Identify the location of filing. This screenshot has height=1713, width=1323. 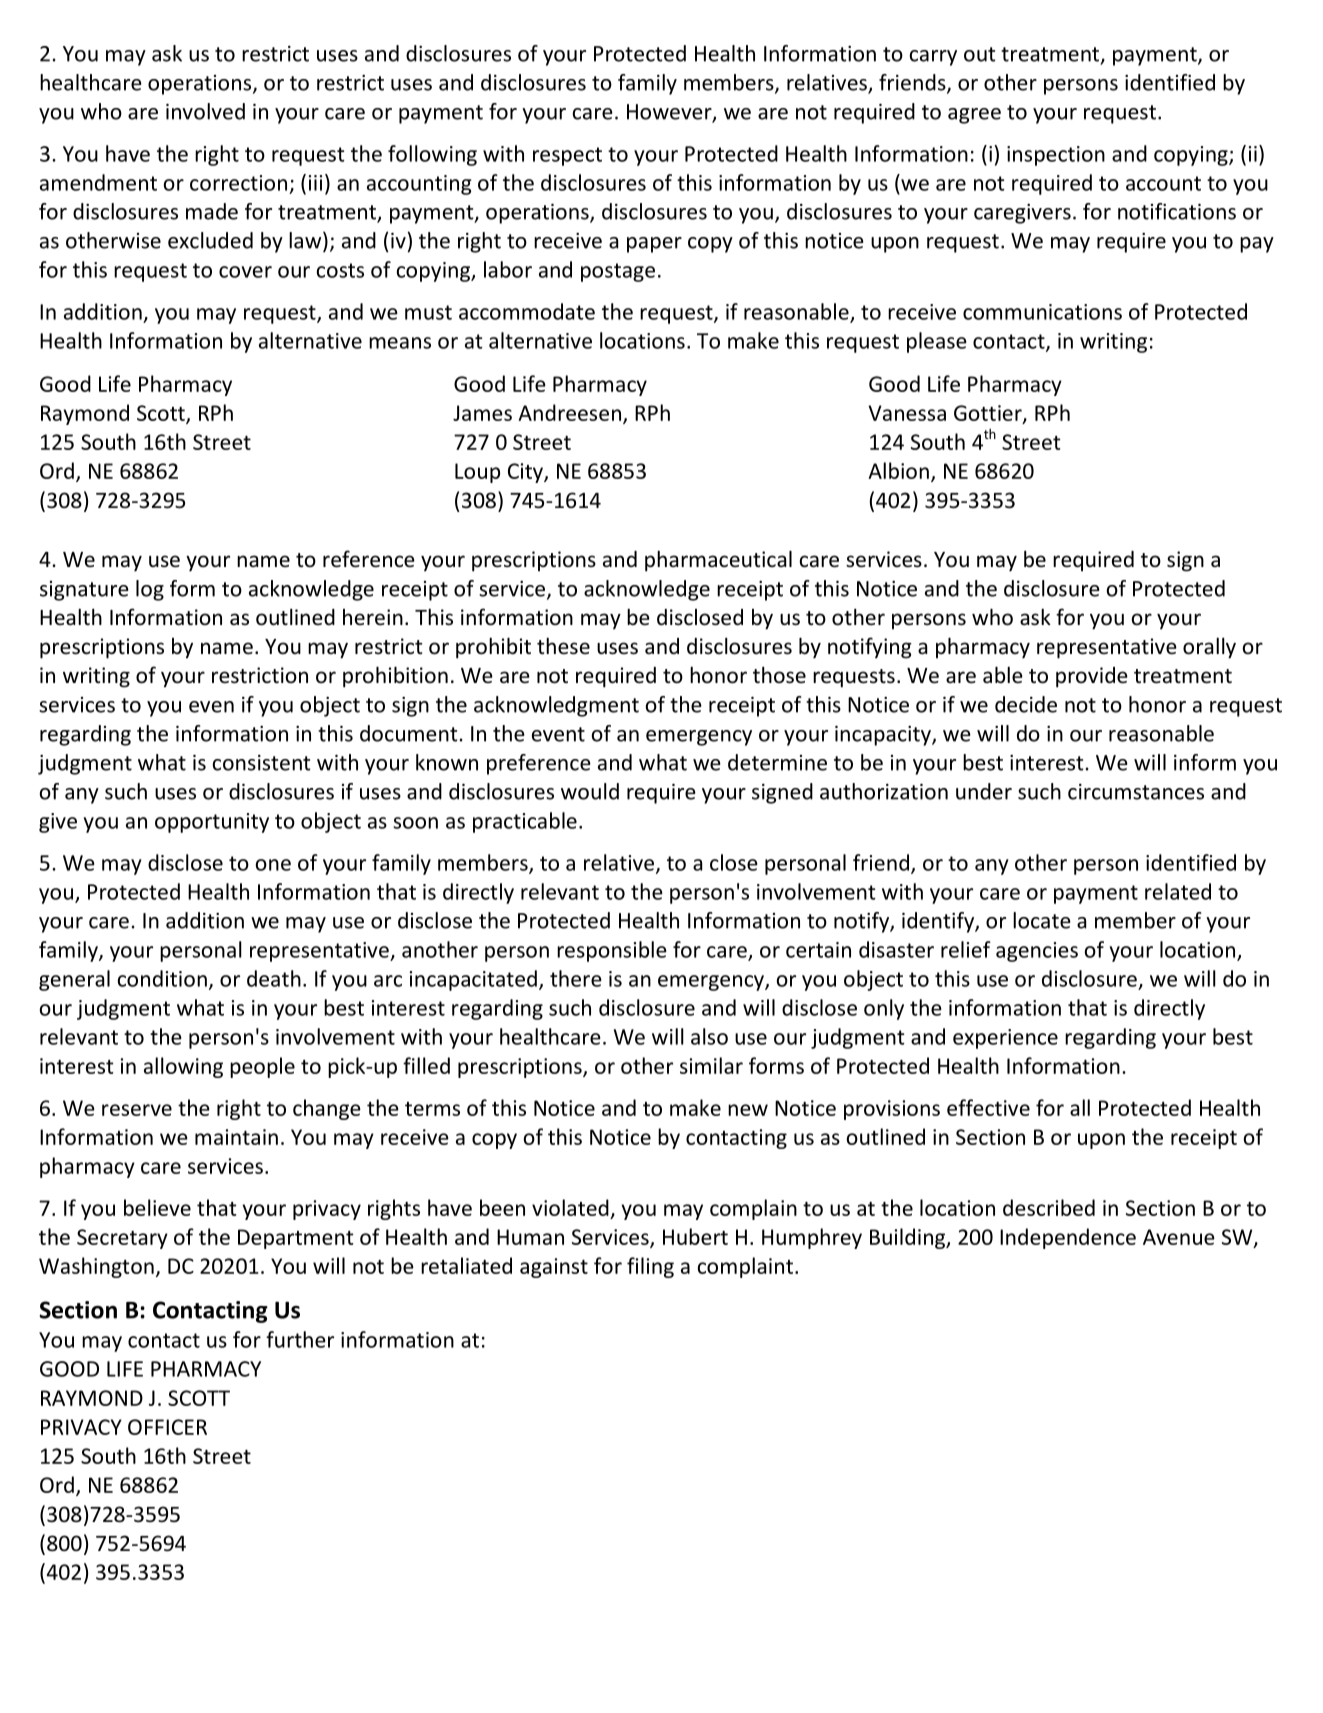
(650, 1267).
